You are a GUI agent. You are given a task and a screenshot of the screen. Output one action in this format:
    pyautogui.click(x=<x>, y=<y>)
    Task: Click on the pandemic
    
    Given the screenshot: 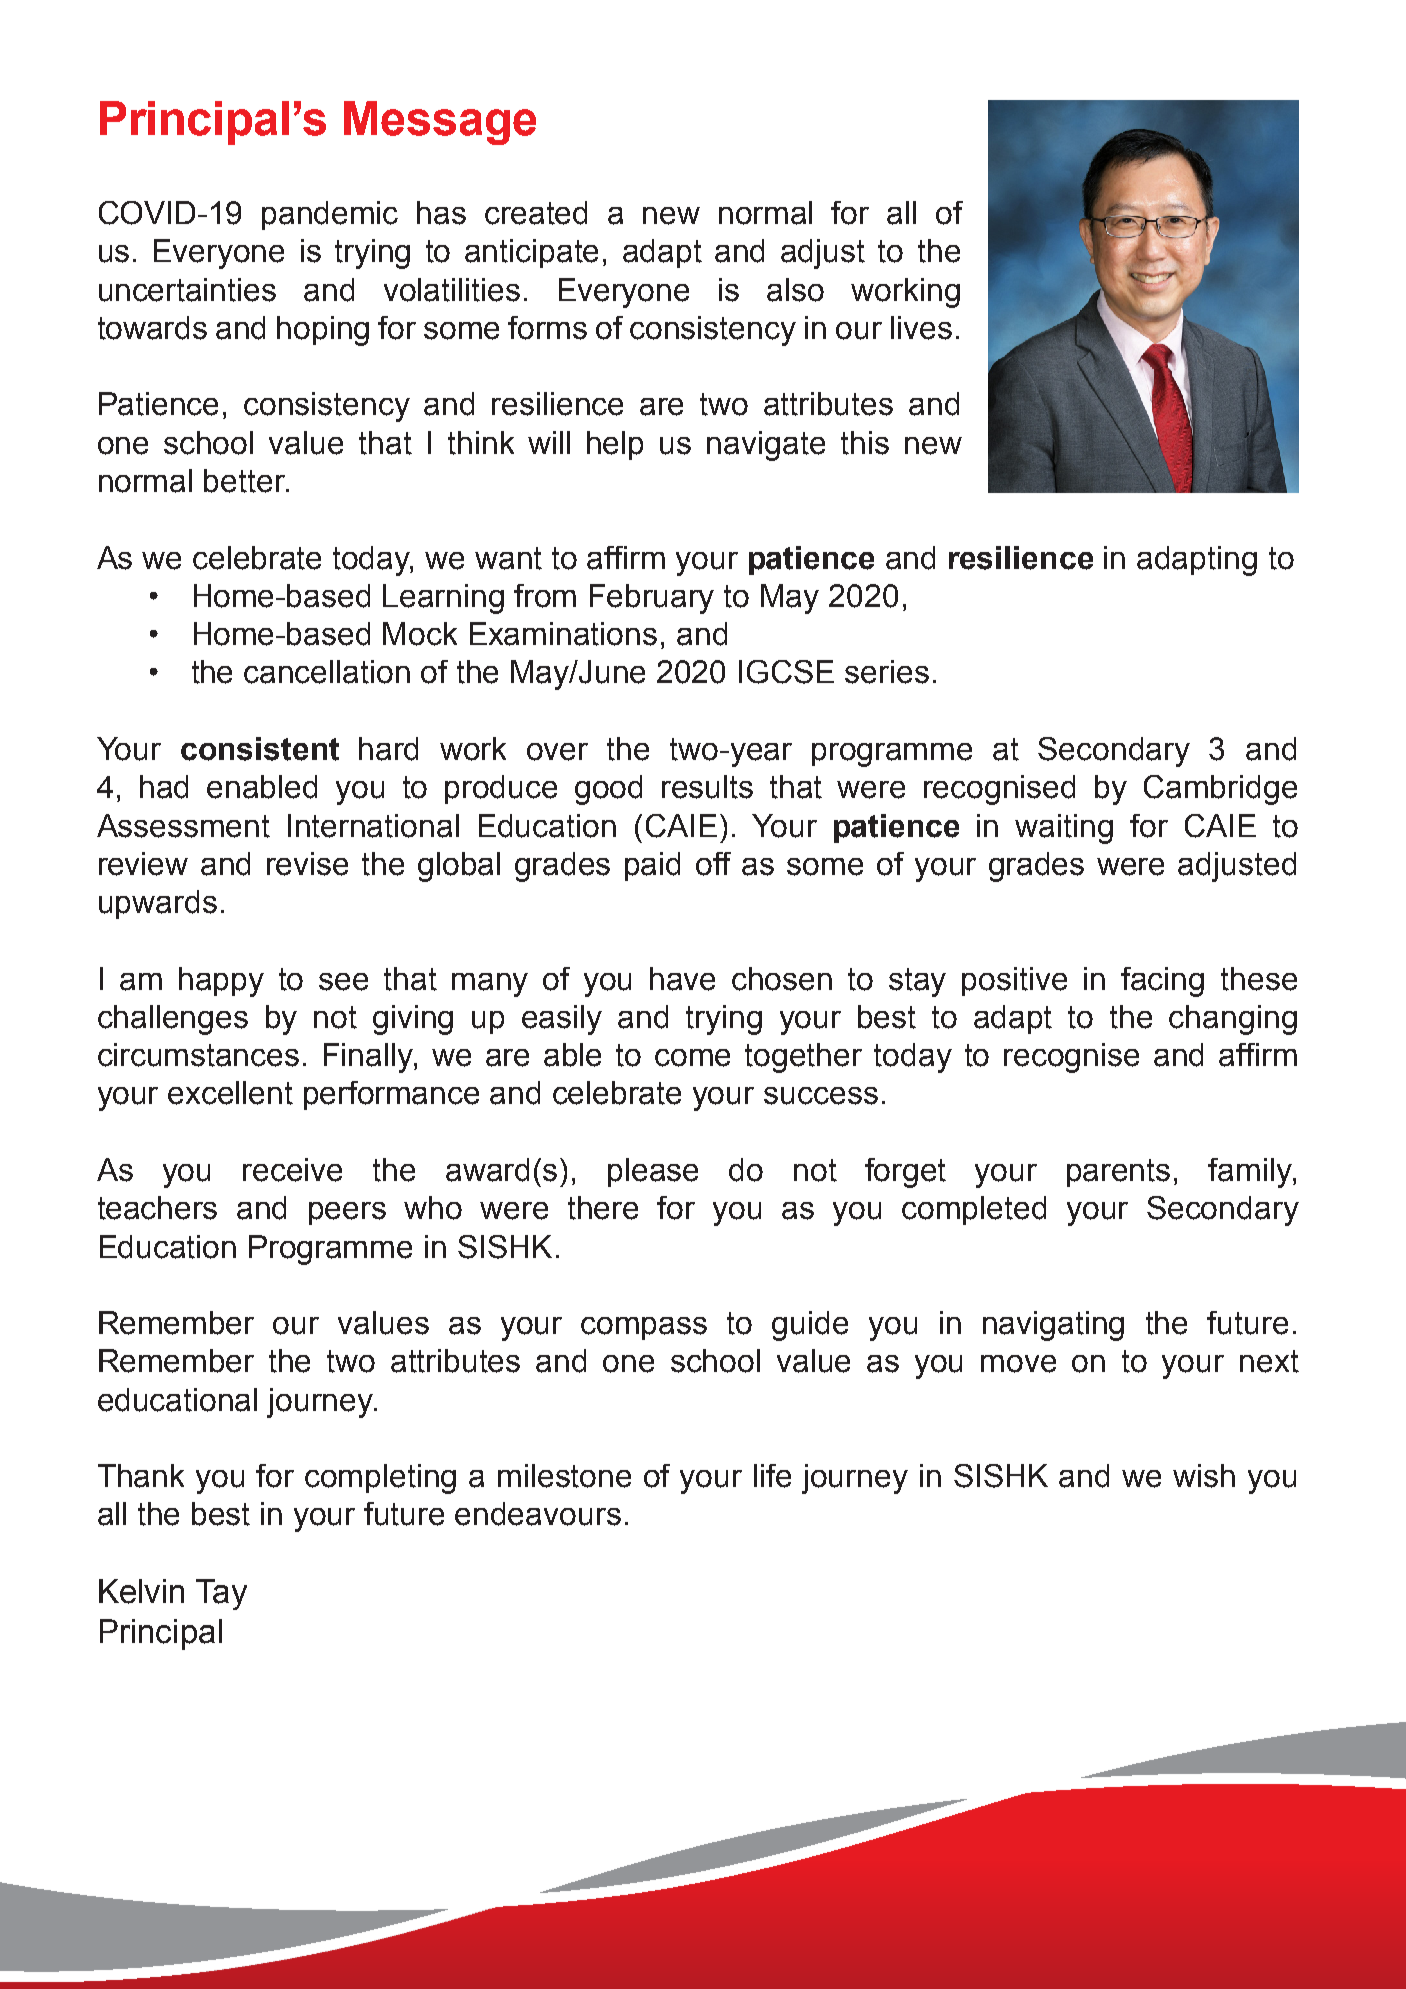 What is the action you would take?
    pyautogui.click(x=330, y=215)
